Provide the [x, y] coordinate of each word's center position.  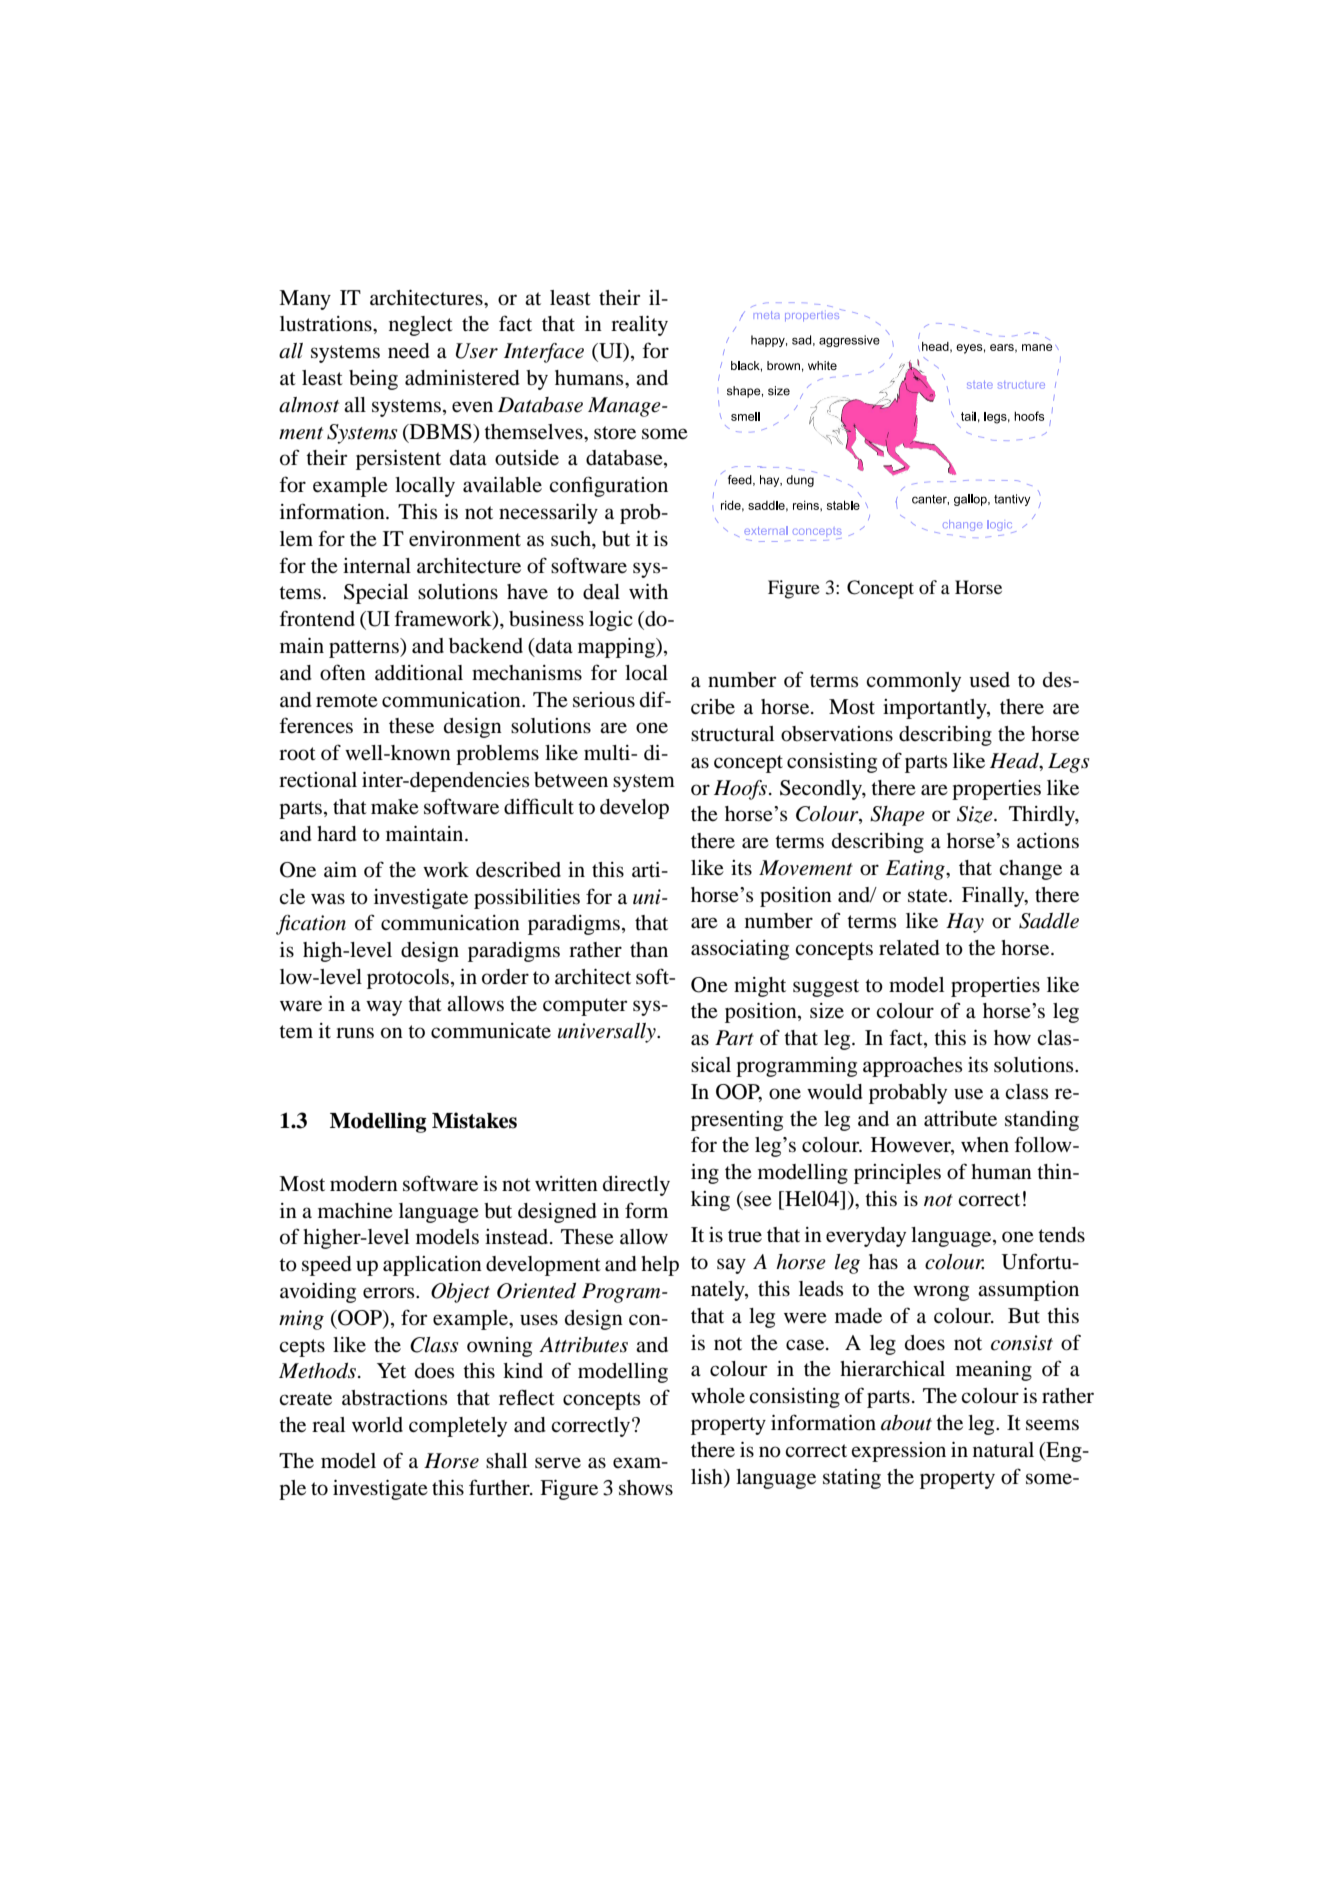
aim [340, 869]
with [648, 591]
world [377, 1425]
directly [636, 1186]
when [985, 1145]
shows [646, 1488]
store [615, 433]
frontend [317, 618]
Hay [965, 923]
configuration [608, 486]
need [409, 351]
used [989, 680]
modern [364, 1184]
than [649, 949]
